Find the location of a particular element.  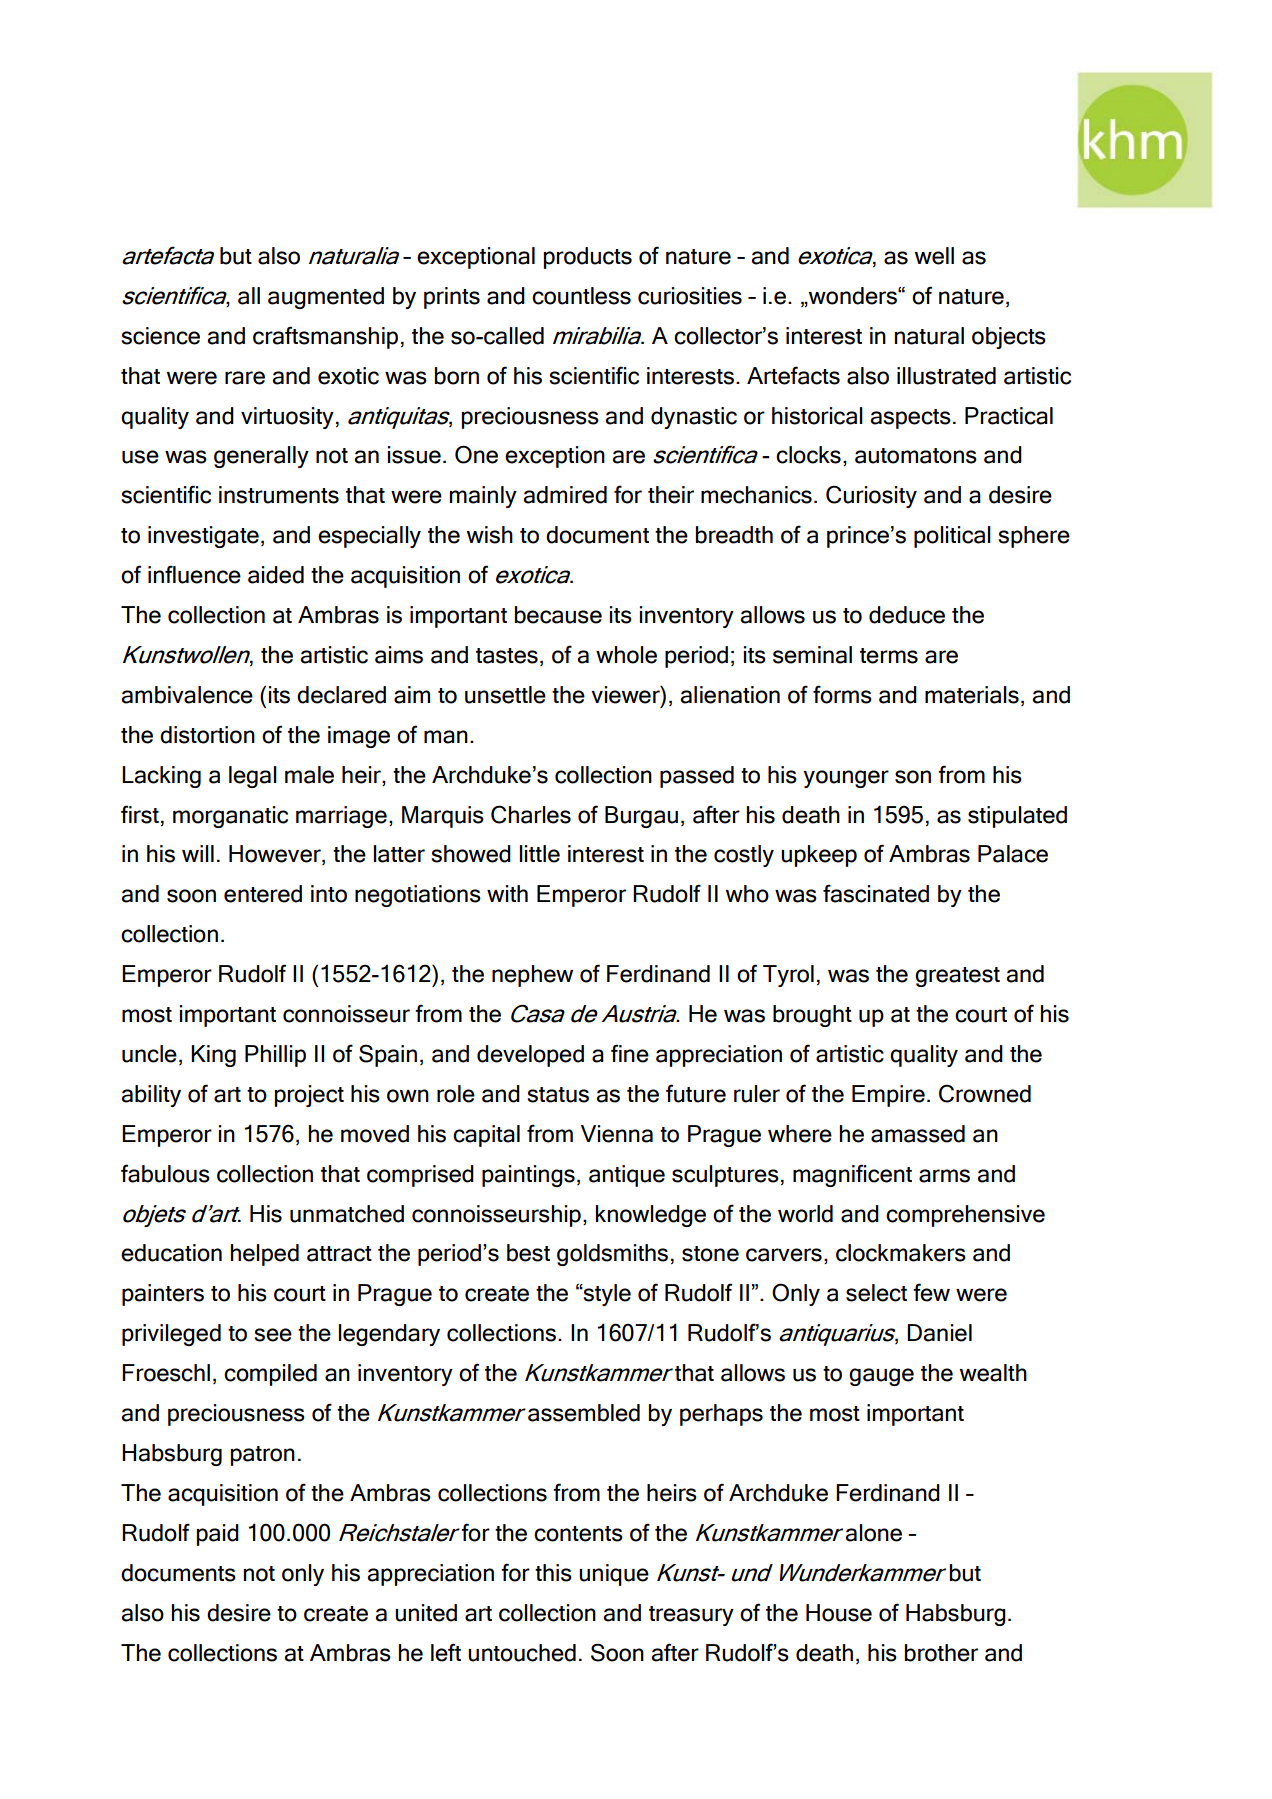

few is located at coordinates (931, 1292).
